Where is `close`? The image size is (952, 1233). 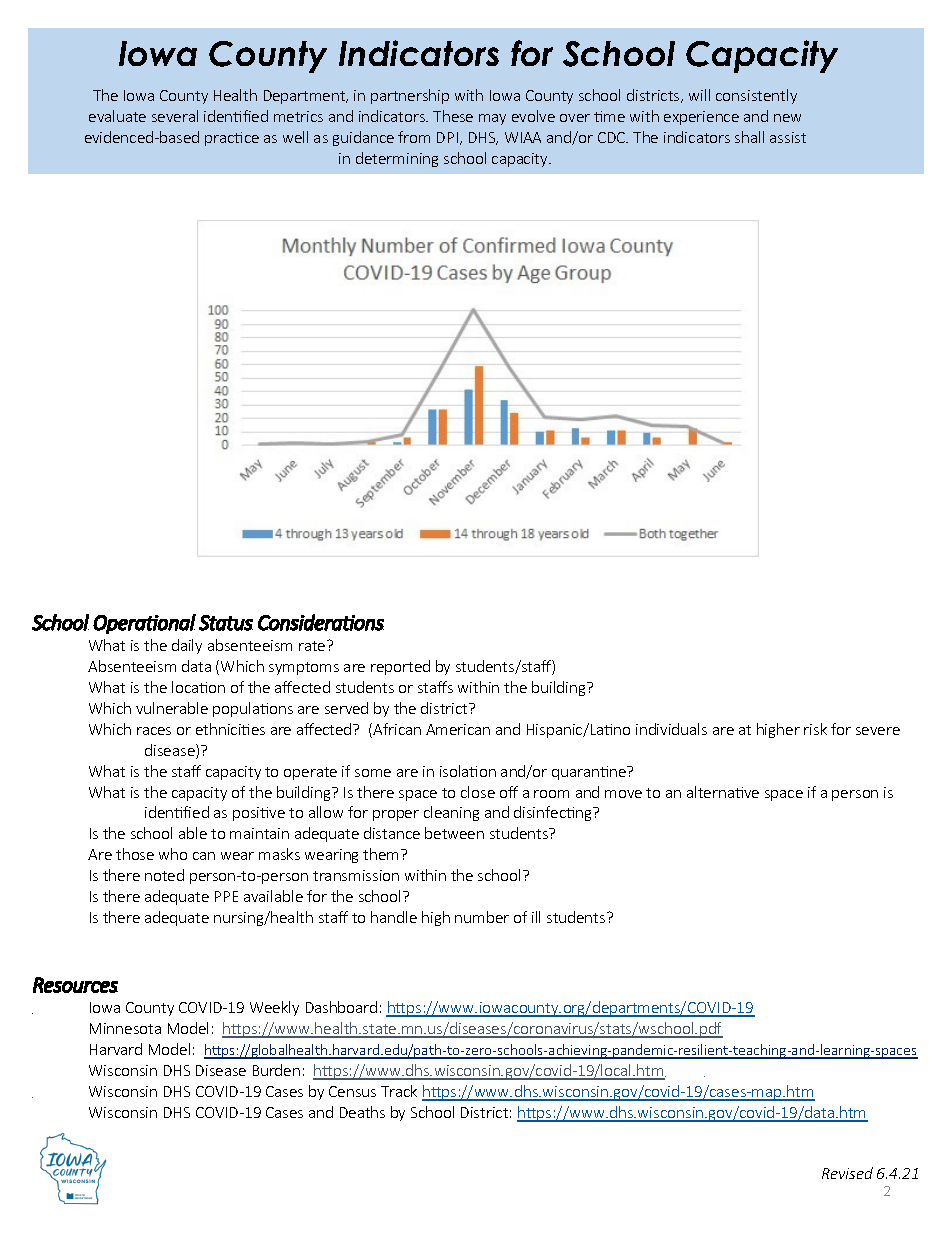 close is located at coordinates (478, 792).
